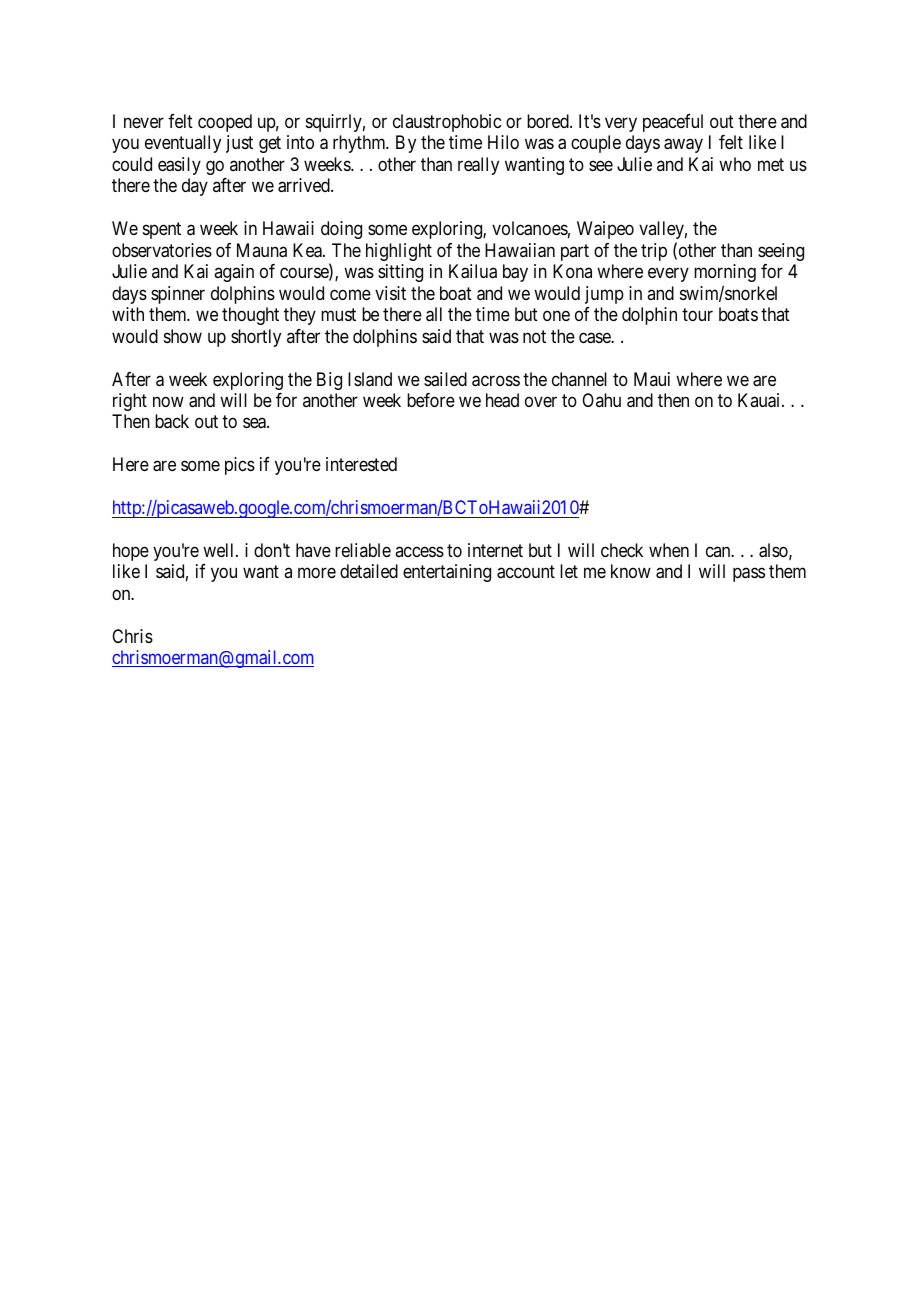 The height and width of the screenshot is (1308, 924). I want to click on Kauai, so click(760, 400).
